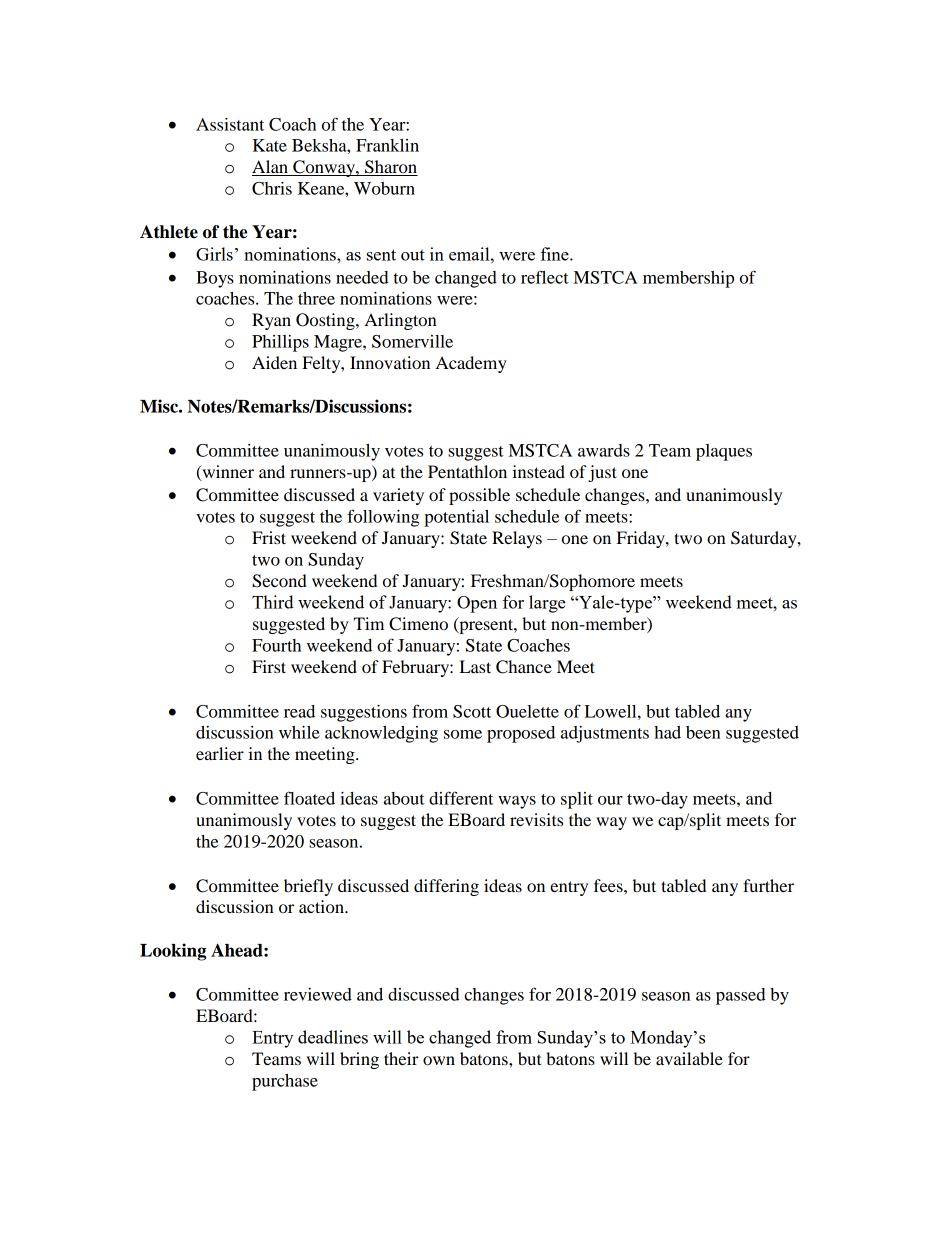  What do you see at coordinates (285, 1082) in the screenshot?
I see `purchase` at bounding box center [285, 1082].
